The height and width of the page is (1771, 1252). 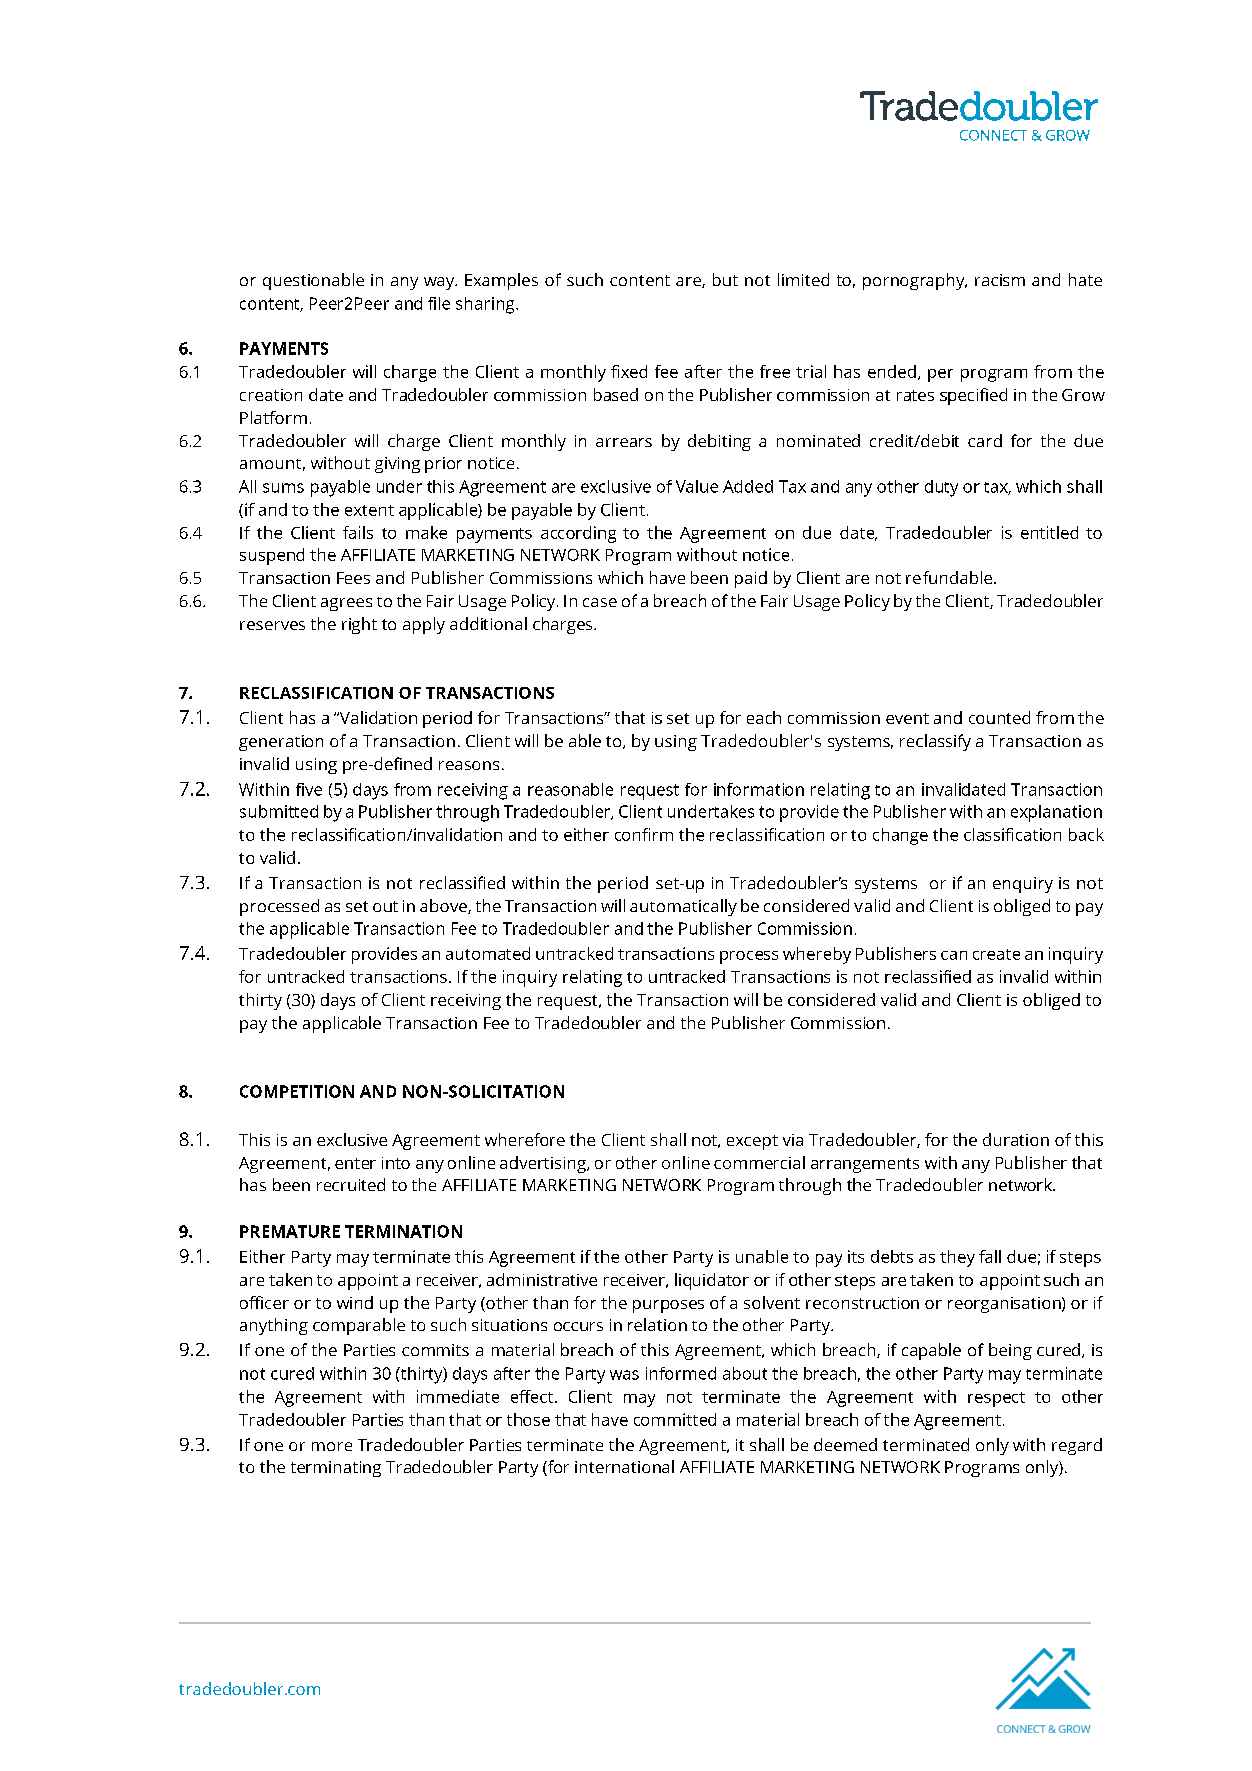 I want to click on but, so click(x=725, y=279).
